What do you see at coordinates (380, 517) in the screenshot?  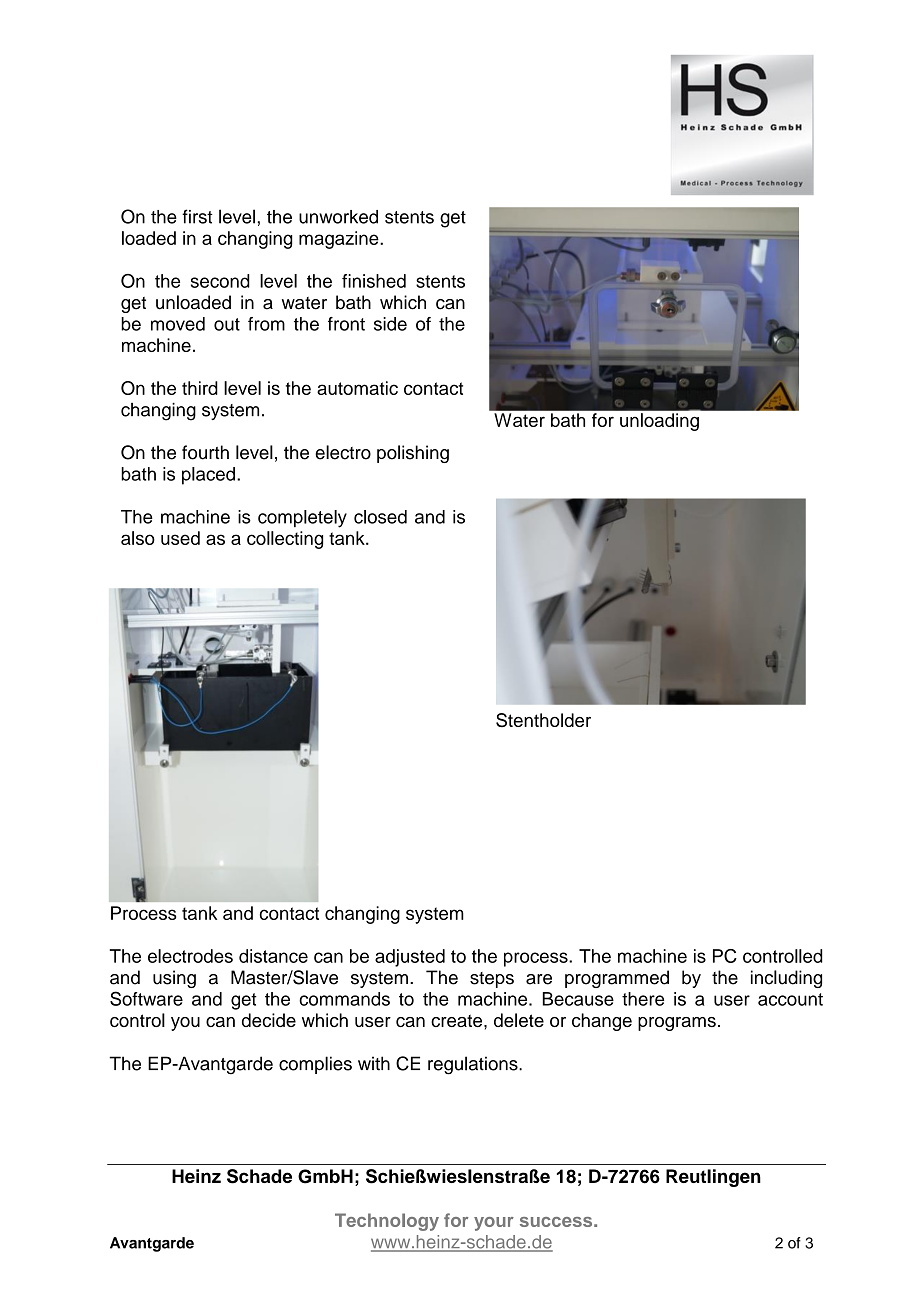 I see `closed` at bounding box center [380, 517].
